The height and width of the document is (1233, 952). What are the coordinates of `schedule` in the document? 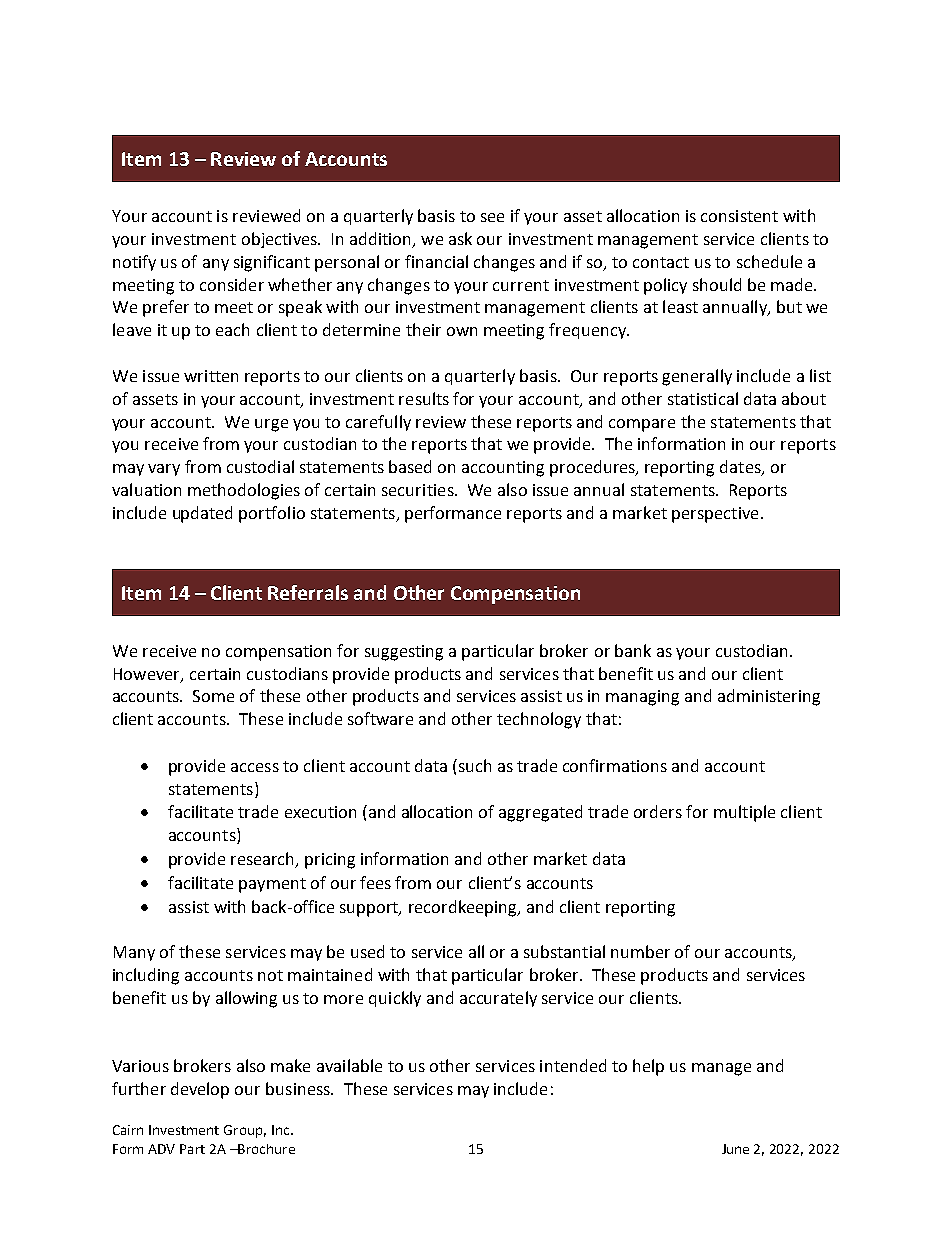 It's located at (769, 261).
